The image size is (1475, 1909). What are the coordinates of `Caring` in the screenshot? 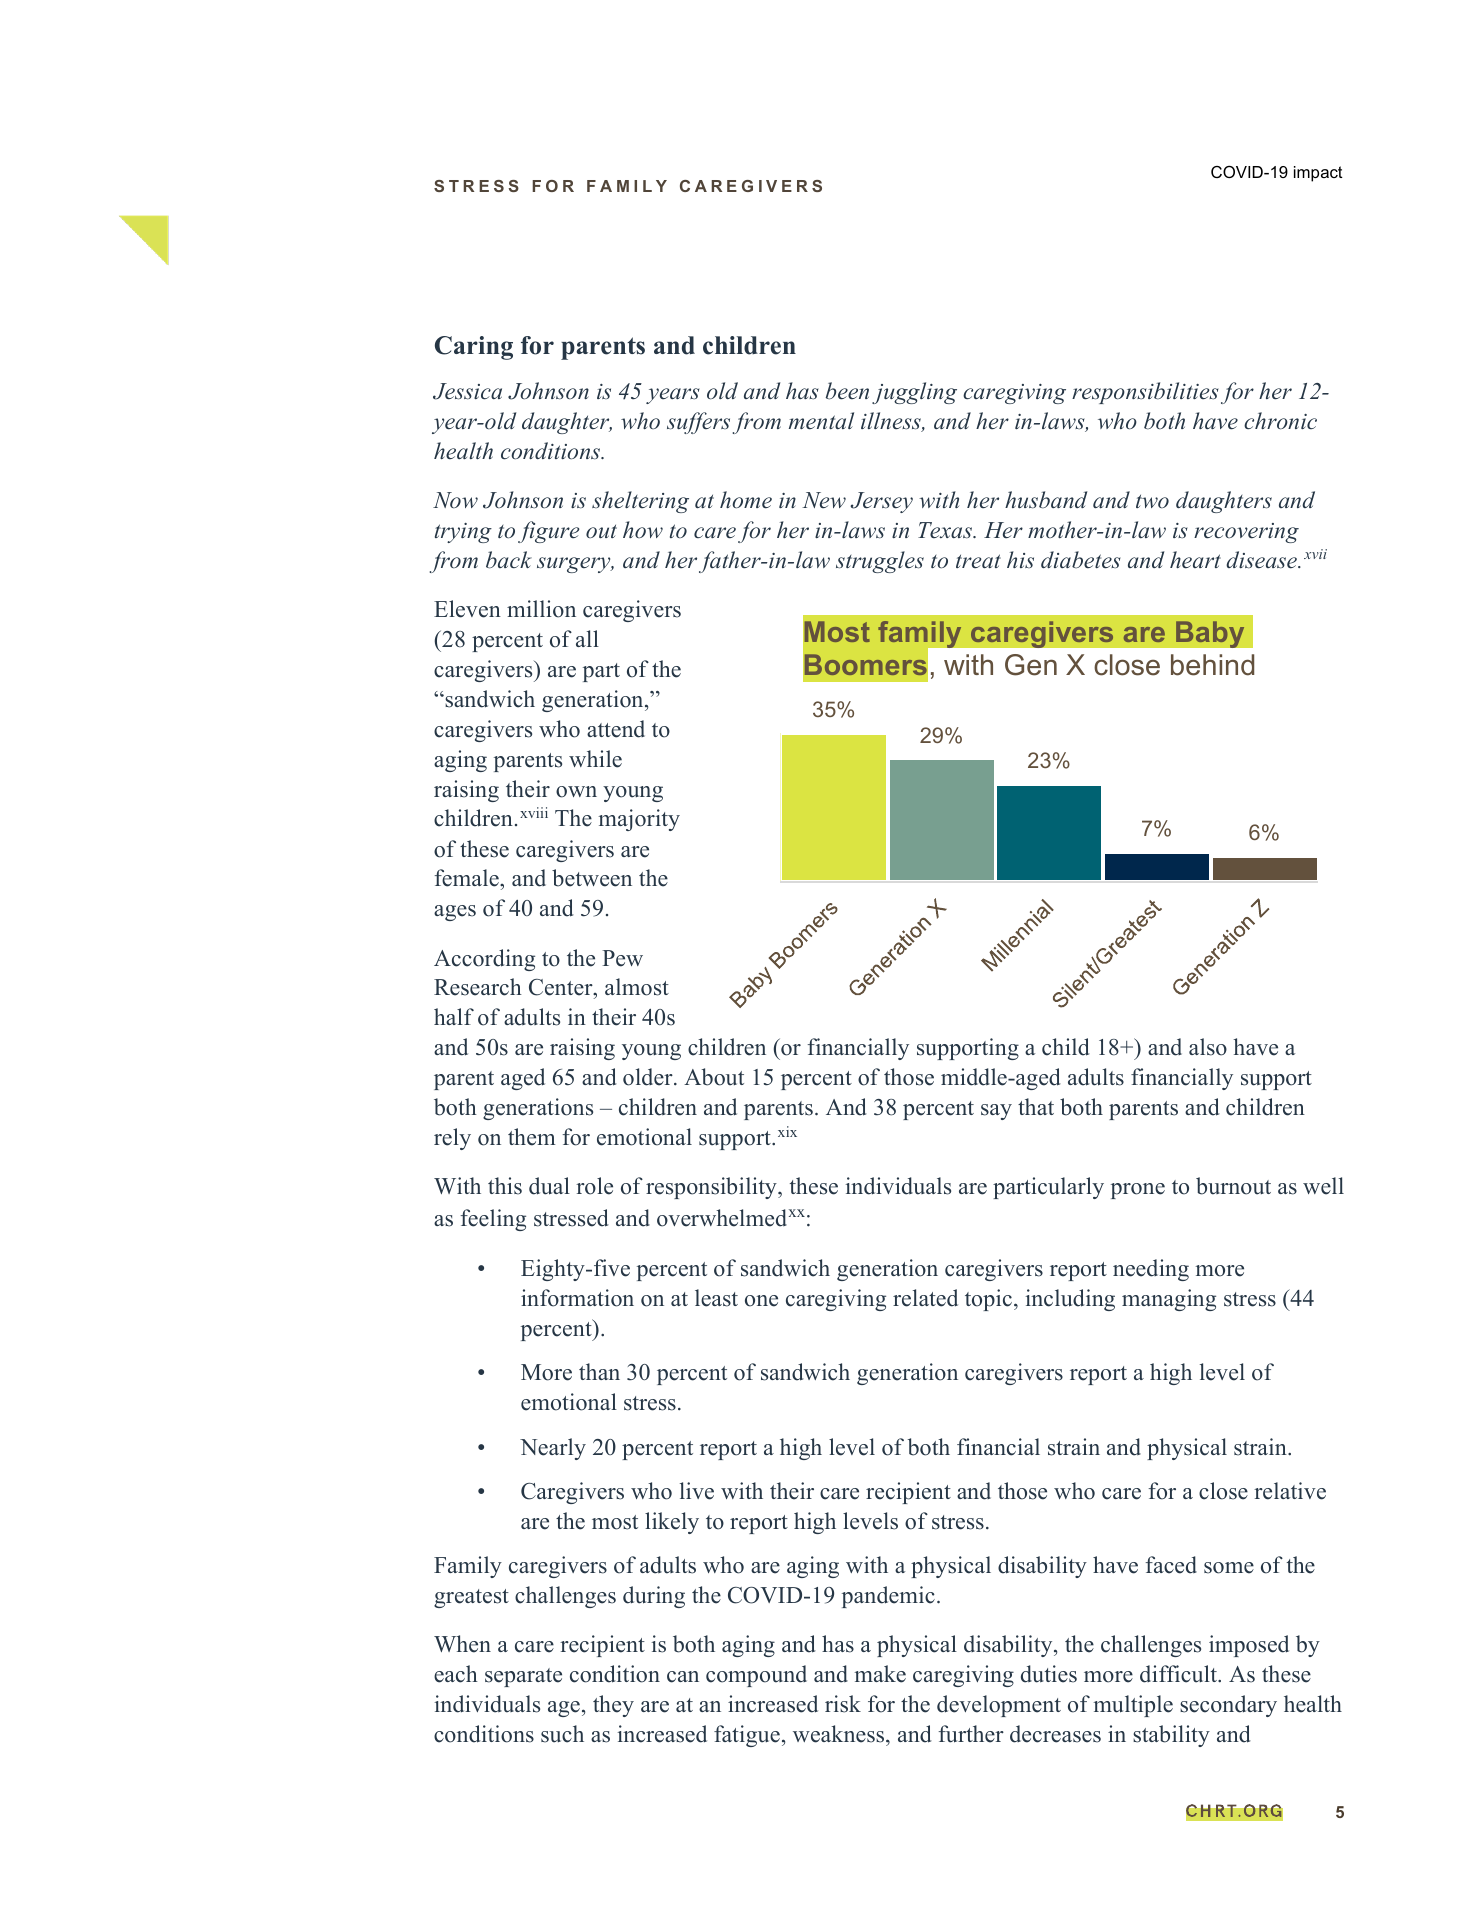 It's located at (474, 348).
